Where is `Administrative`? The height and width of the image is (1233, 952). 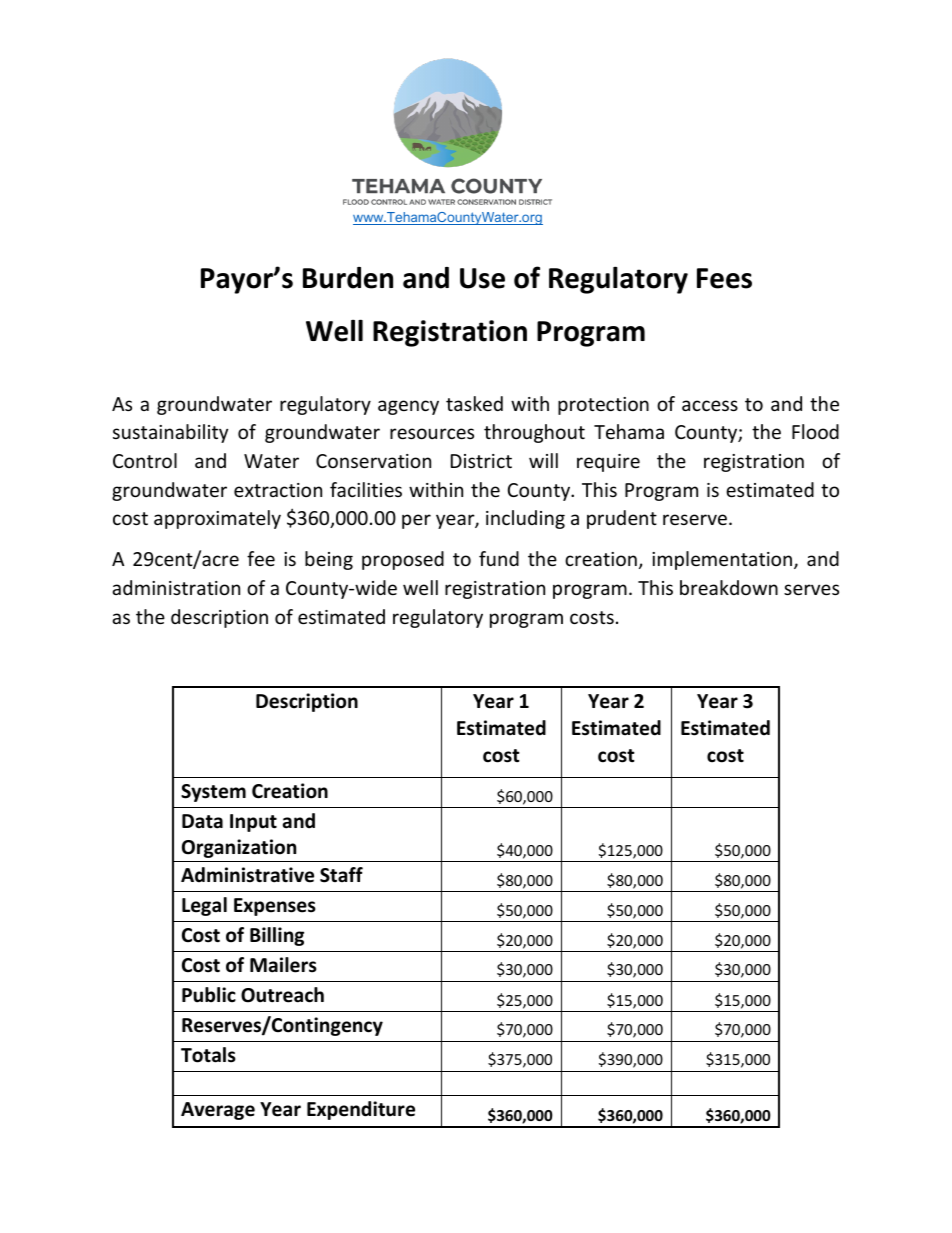 Administrative is located at coordinates (247, 875).
